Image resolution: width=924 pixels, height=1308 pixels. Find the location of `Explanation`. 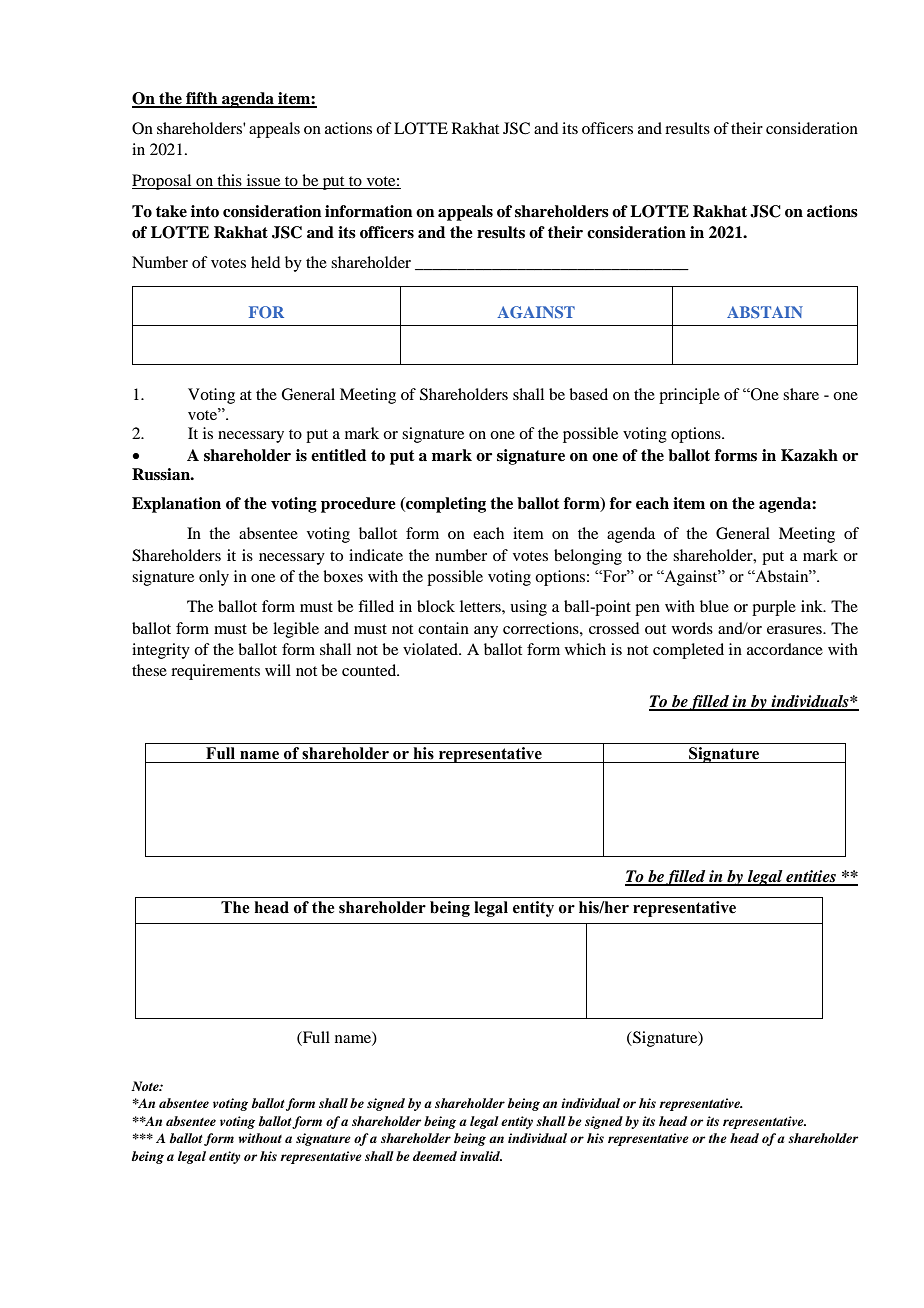

Explanation is located at coordinates (176, 505).
